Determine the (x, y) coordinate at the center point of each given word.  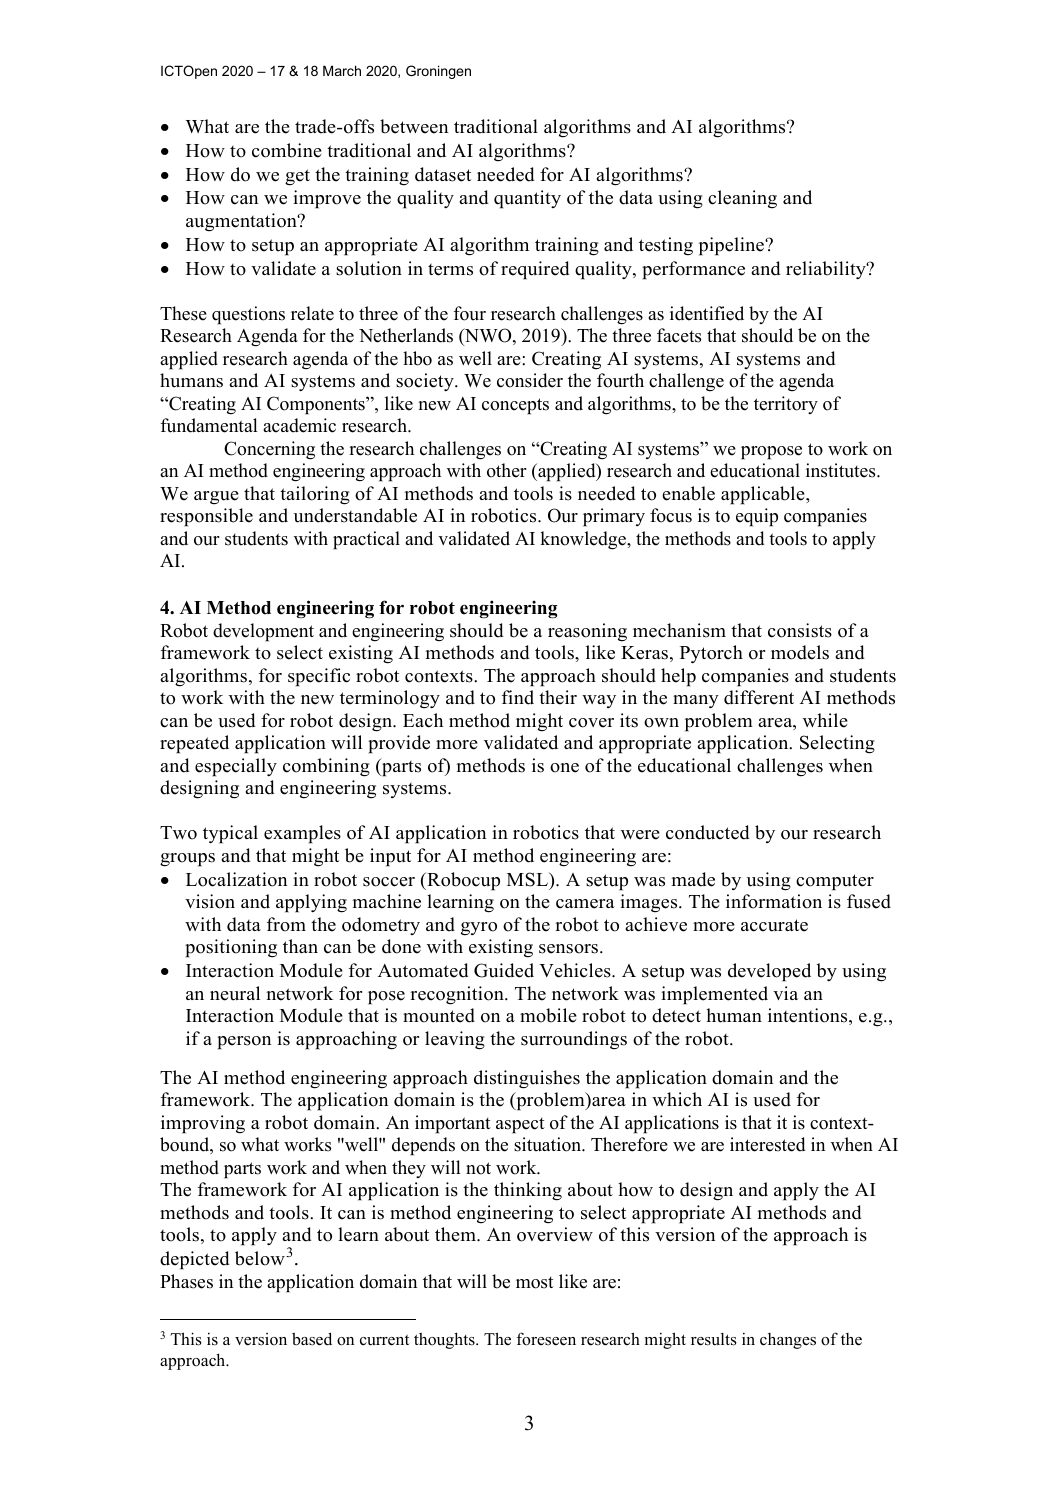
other (507, 470)
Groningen (438, 72)
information (774, 901)
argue (216, 498)
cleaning (742, 199)
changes (788, 1341)
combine (287, 150)
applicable (764, 495)
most (535, 1283)
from (286, 924)
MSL (528, 879)
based (312, 1339)
